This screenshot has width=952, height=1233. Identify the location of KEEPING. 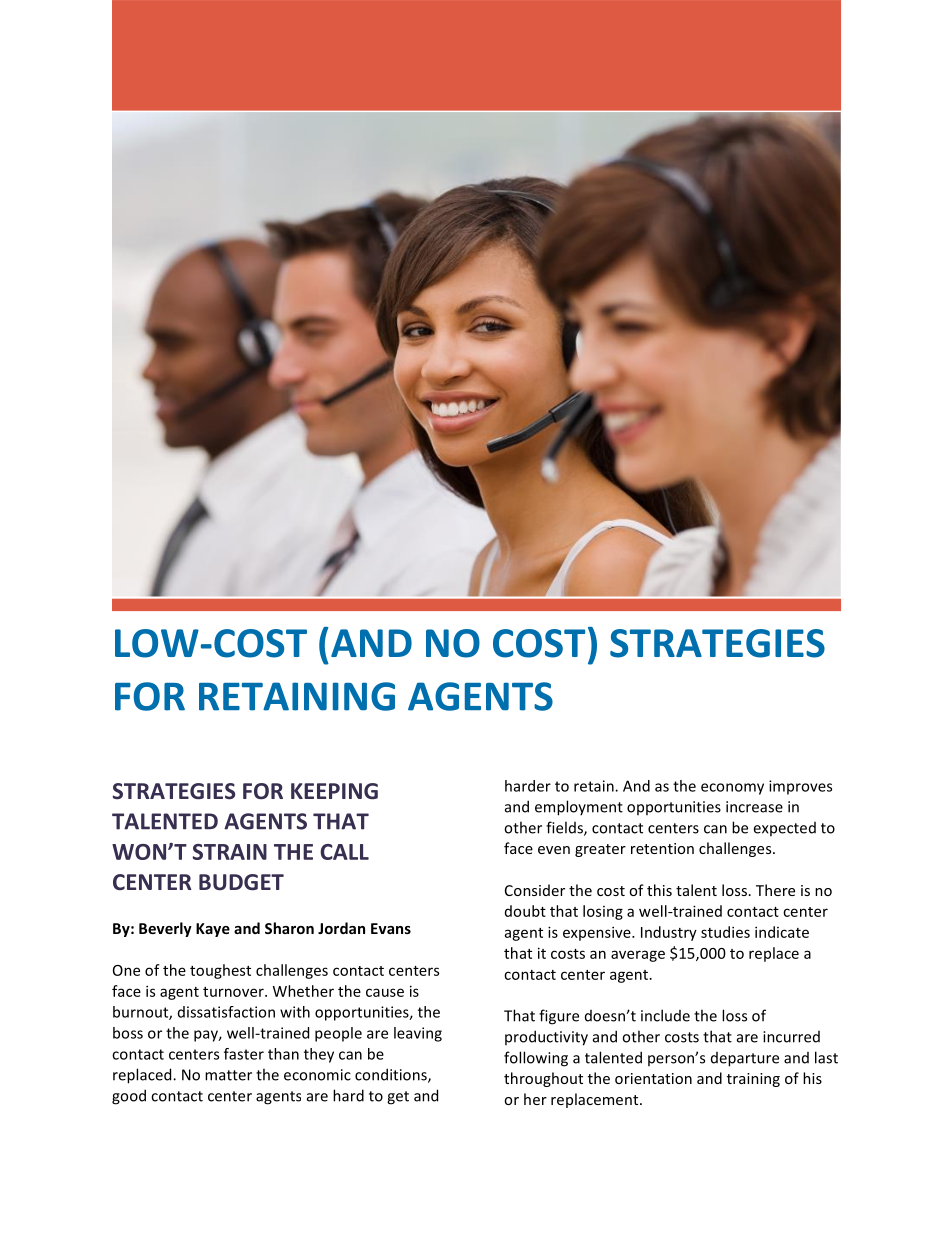
(334, 791).
